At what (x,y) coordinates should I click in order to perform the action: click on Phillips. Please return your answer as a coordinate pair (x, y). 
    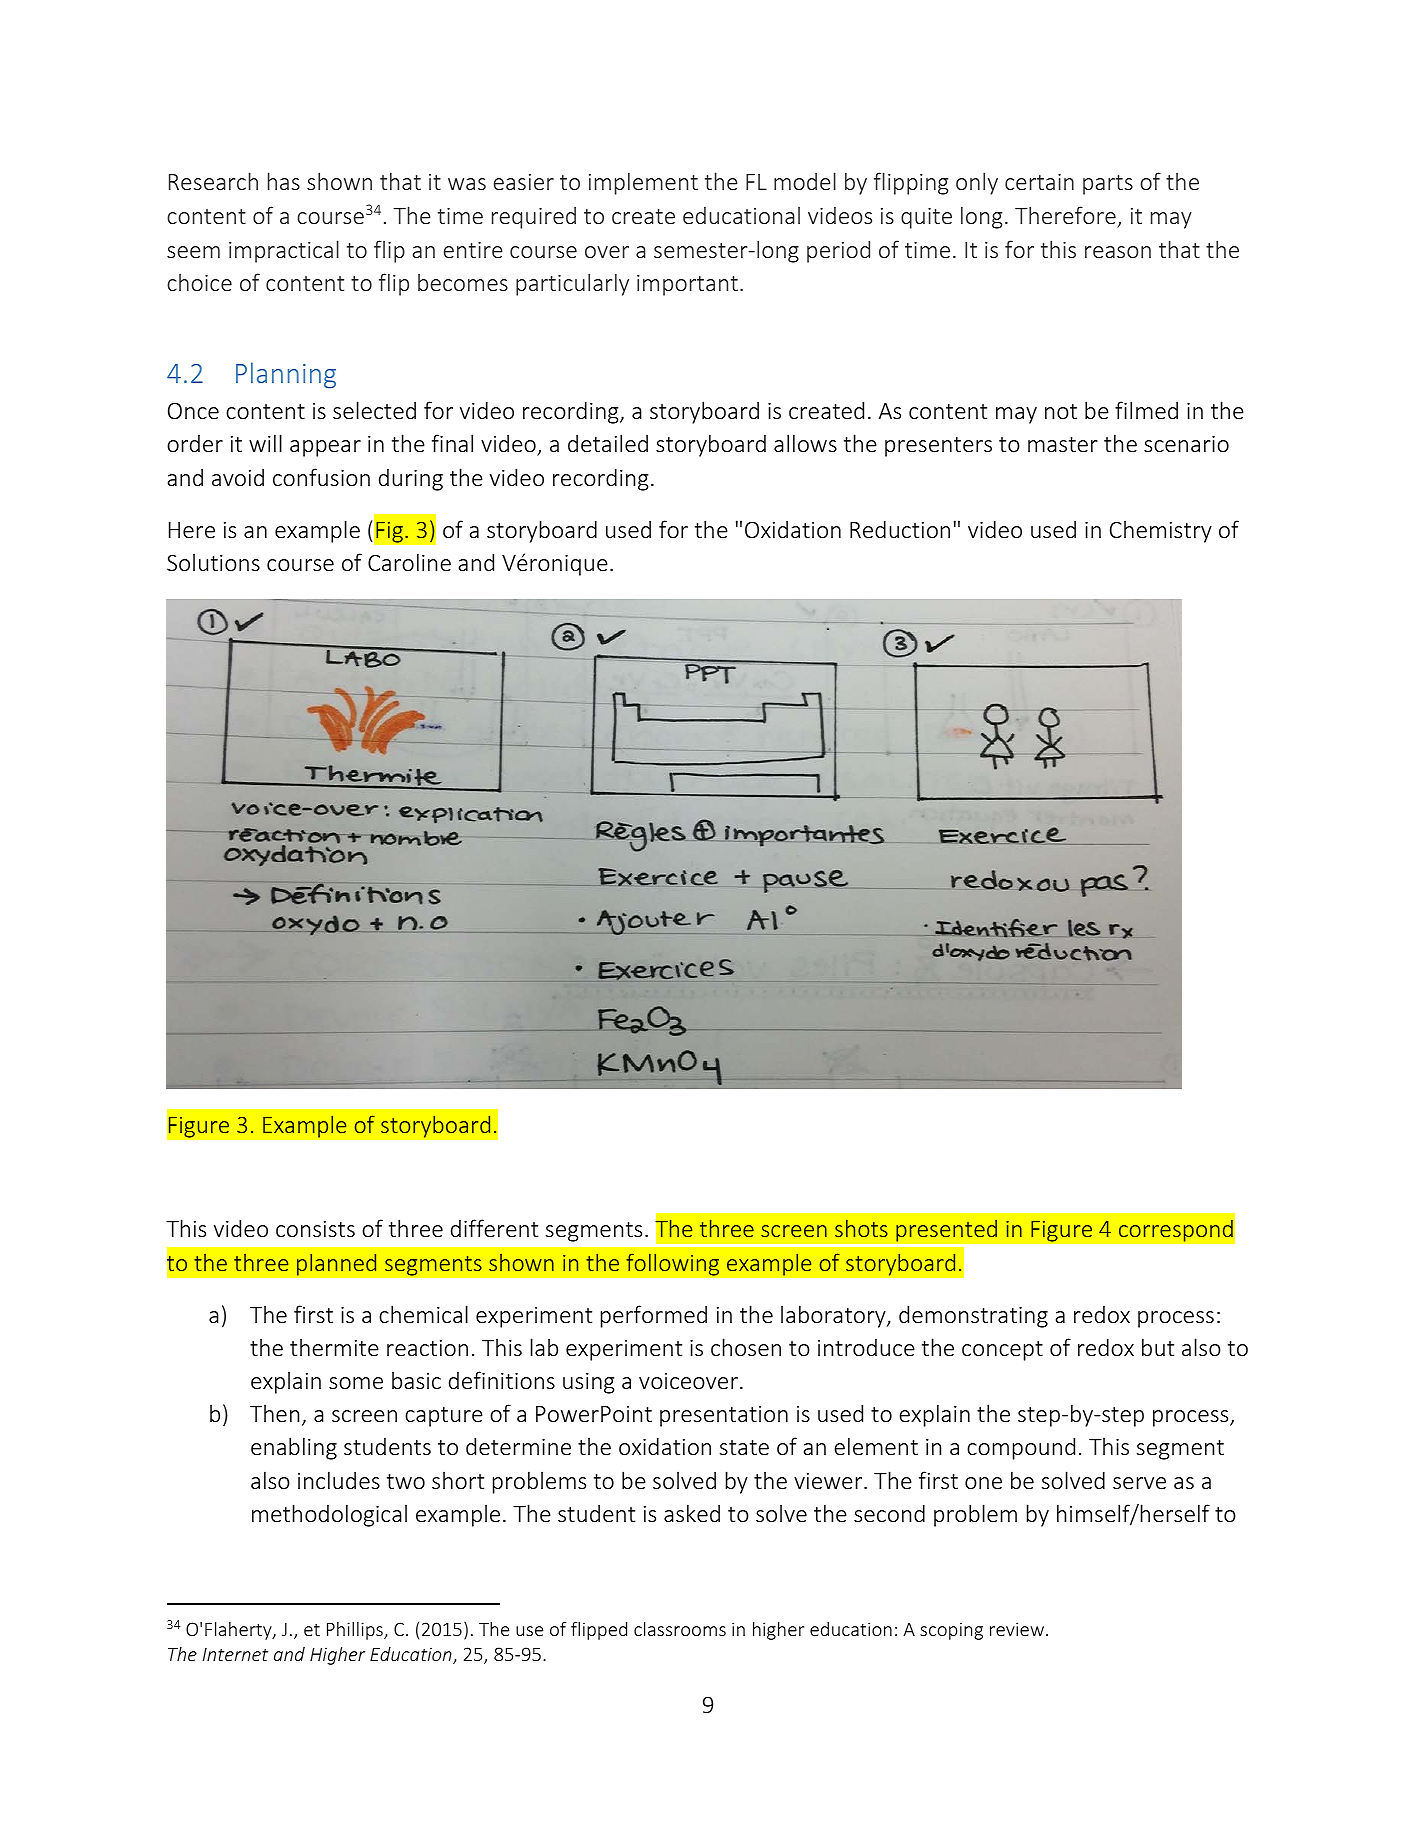
    Looking at the image, I should click on (356, 1631).
